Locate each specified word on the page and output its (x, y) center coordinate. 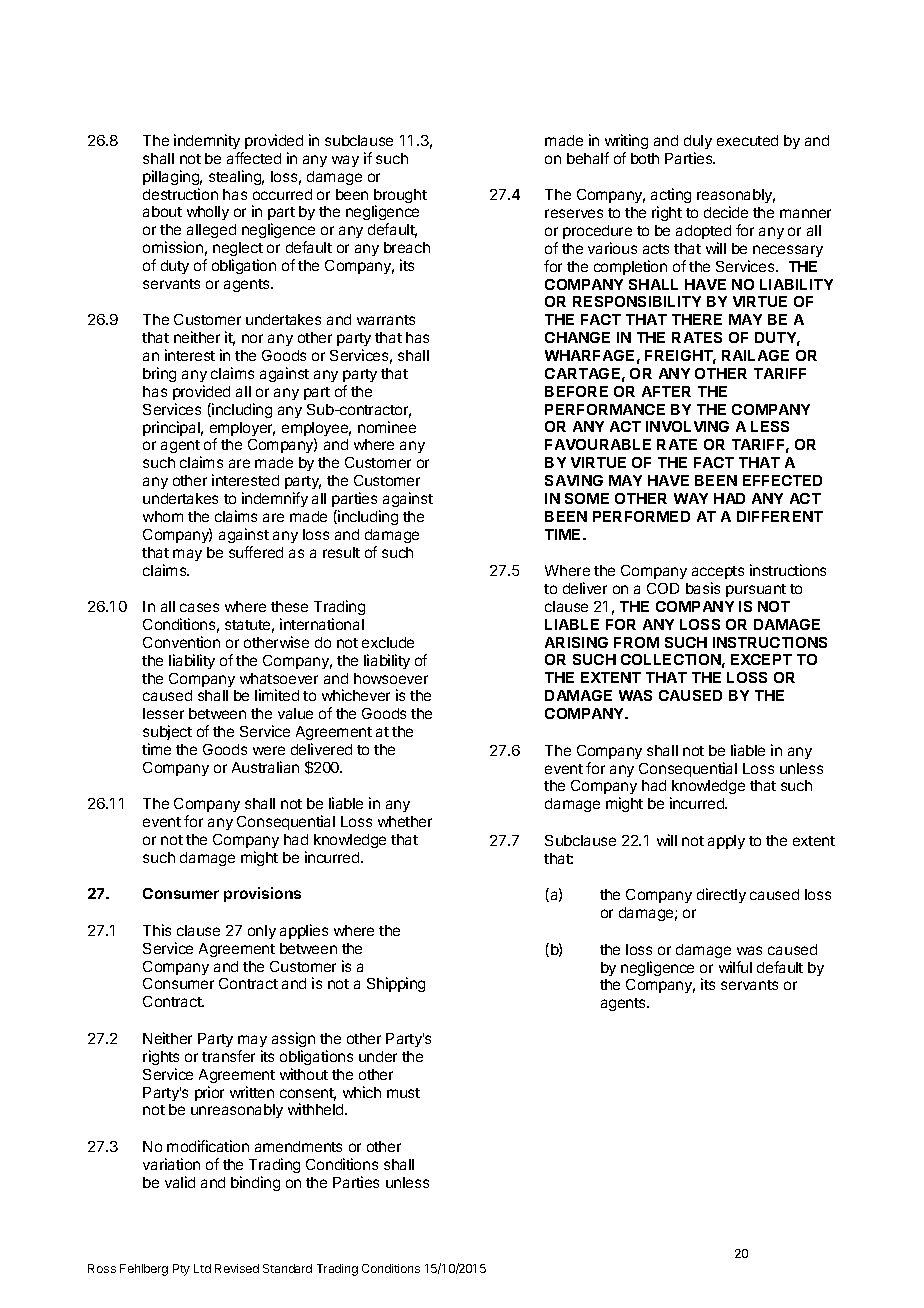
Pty (181, 1270)
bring (159, 374)
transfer (228, 1056)
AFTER (666, 391)
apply (726, 842)
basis (703, 588)
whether (405, 821)
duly (698, 142)
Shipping (396, 984)
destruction (180, 194)
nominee (387, 427)
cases (199, 607)
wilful (735, 967)
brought (400, 197)
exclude (388, 642)
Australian (265, 767)
